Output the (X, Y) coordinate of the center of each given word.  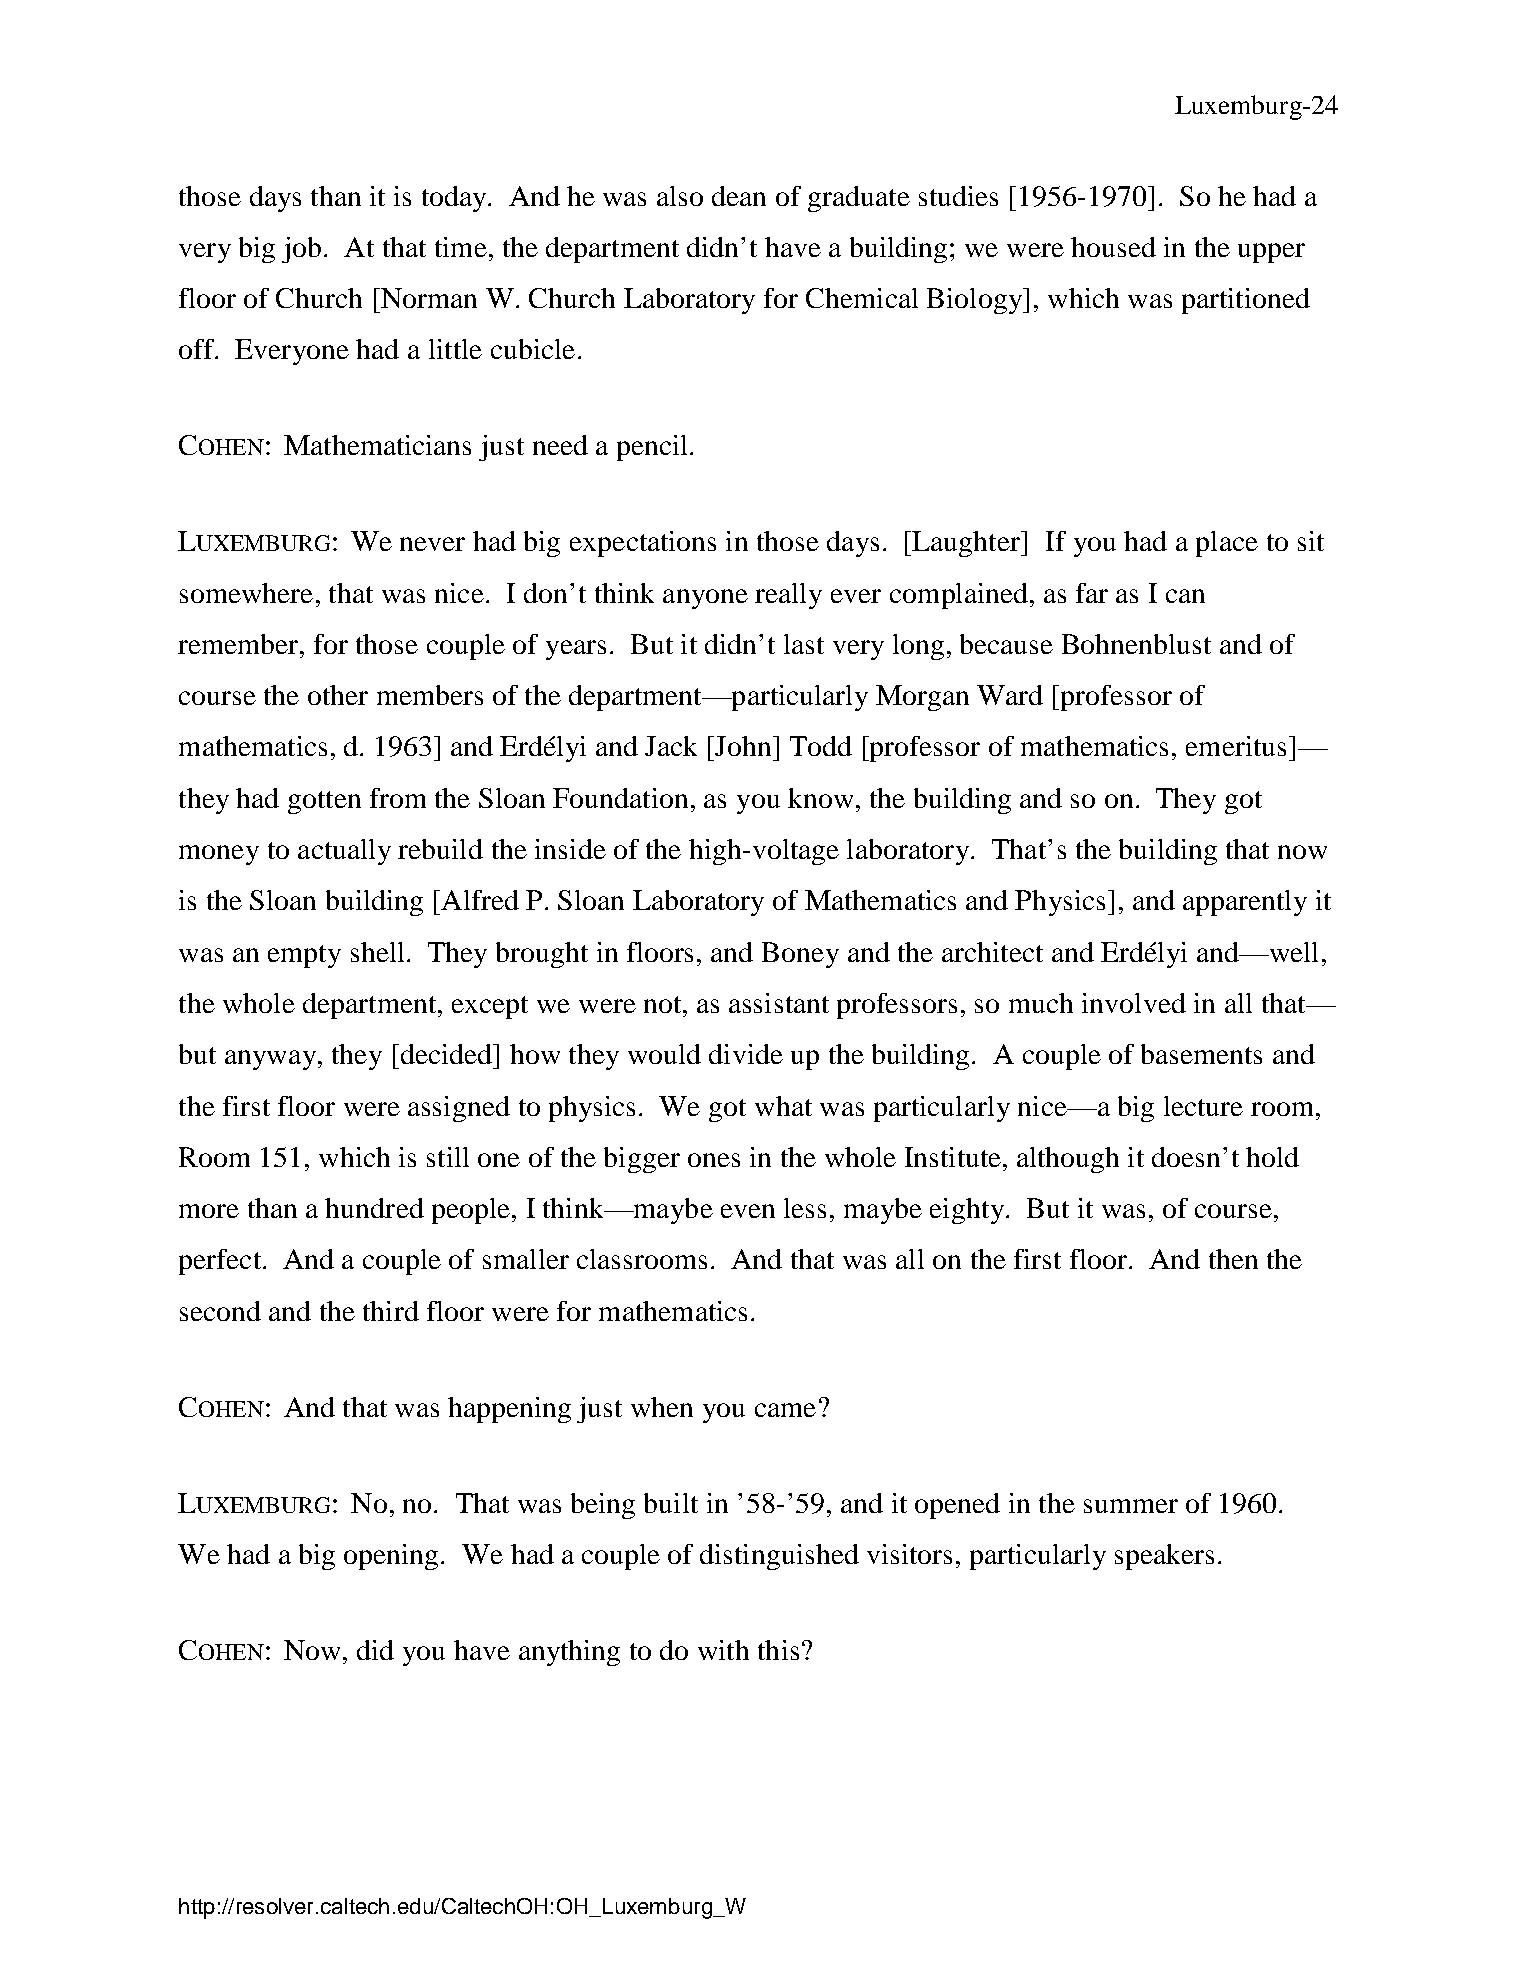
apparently (1245, 903)
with (723, 1650)
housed (1113, 247)
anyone (705, 599)
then (1233, 1259)
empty (304, 956)
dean (739, 196)
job (301, 250)
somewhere (246, 593)
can (1185, 596)
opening (391, 1557)
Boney (800, 955)
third (391, 1311)
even (748, 1211)
